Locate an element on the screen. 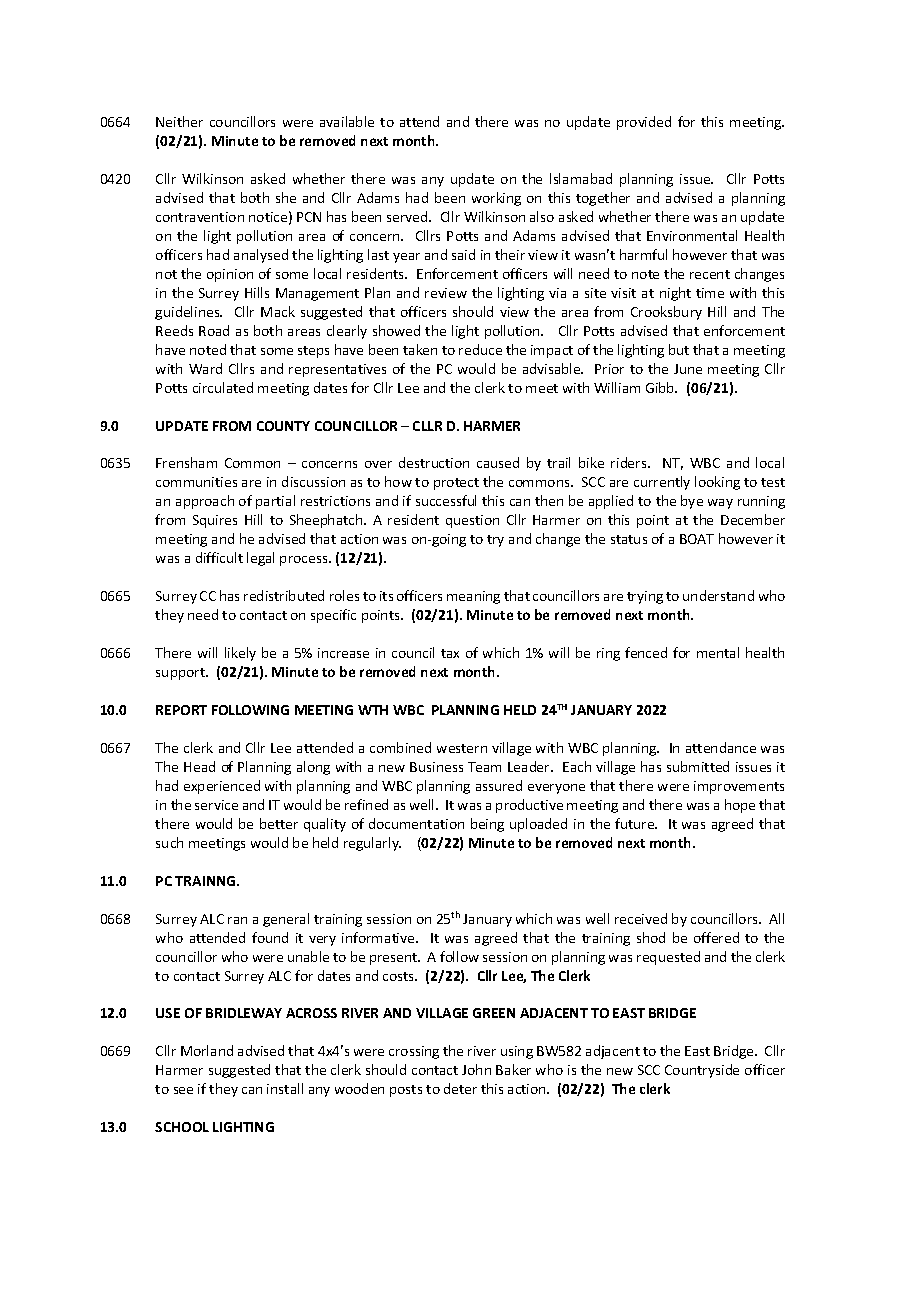  circulated is located at coordinates (223, 387).
